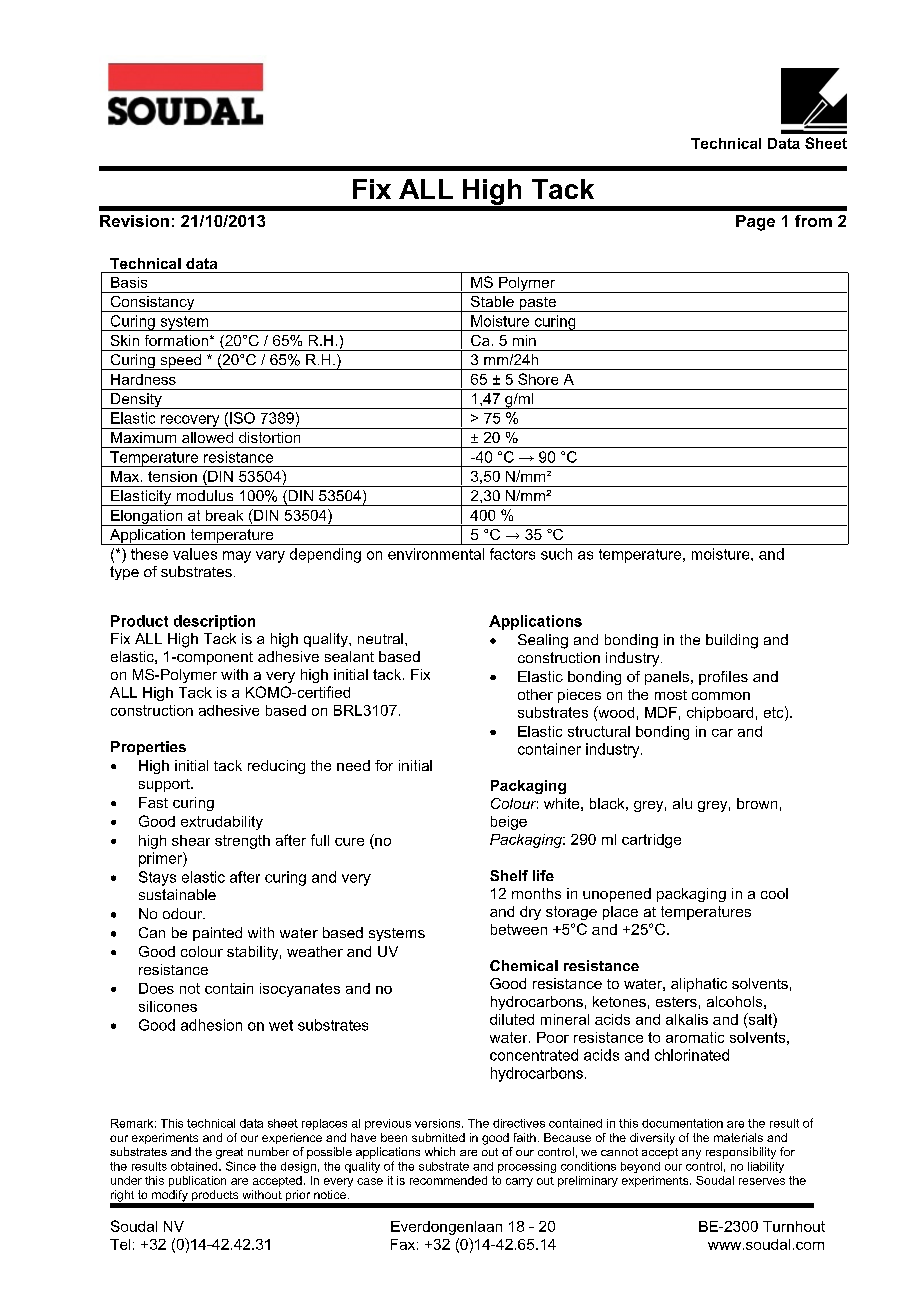 The width and height of the screenshot is (924, 1308). Describe the element at coordinates (134, 221) in the screenshot. I see `Revision` at that location.
